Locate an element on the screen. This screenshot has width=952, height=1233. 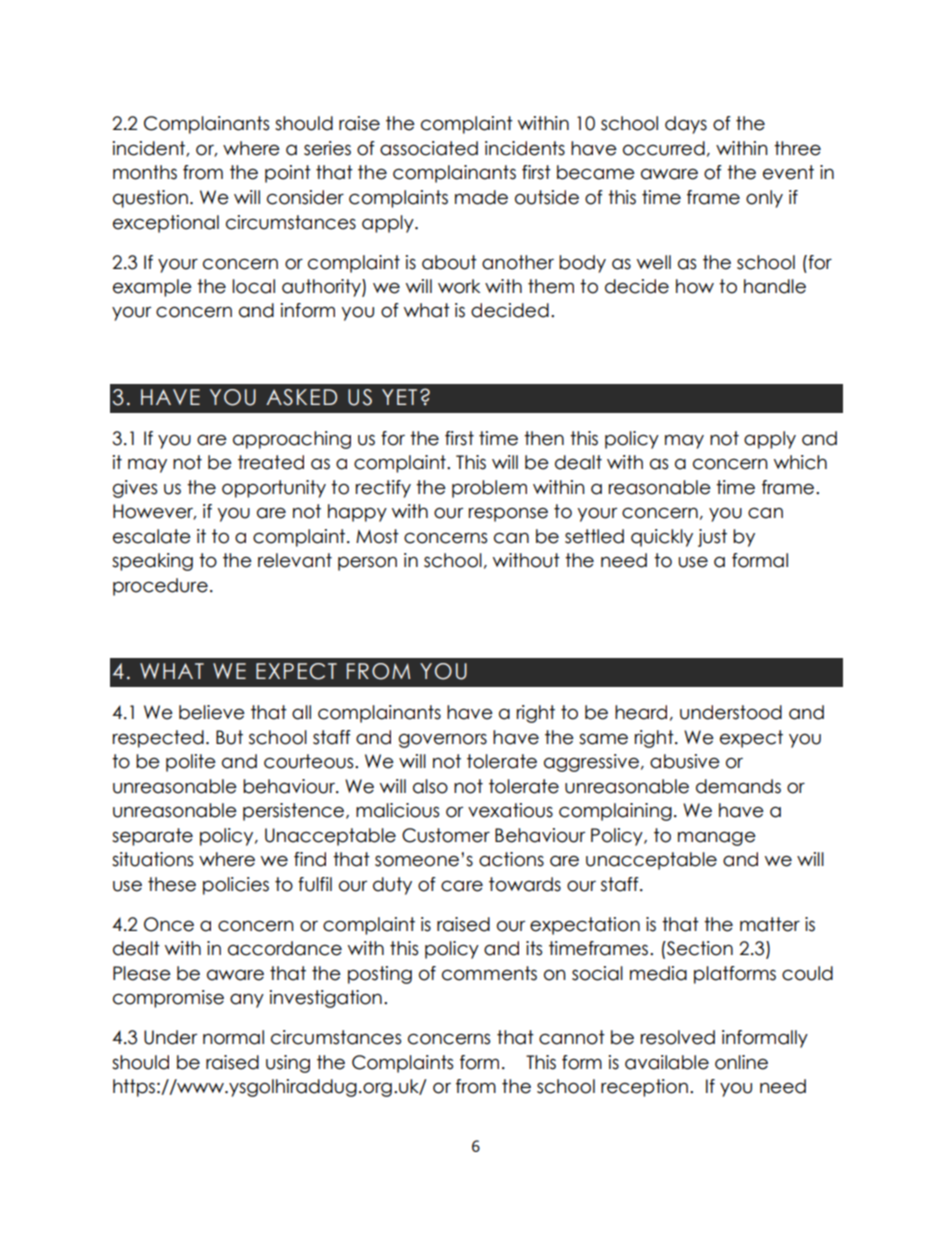
cannot is located at coordinates (572, 1037).
